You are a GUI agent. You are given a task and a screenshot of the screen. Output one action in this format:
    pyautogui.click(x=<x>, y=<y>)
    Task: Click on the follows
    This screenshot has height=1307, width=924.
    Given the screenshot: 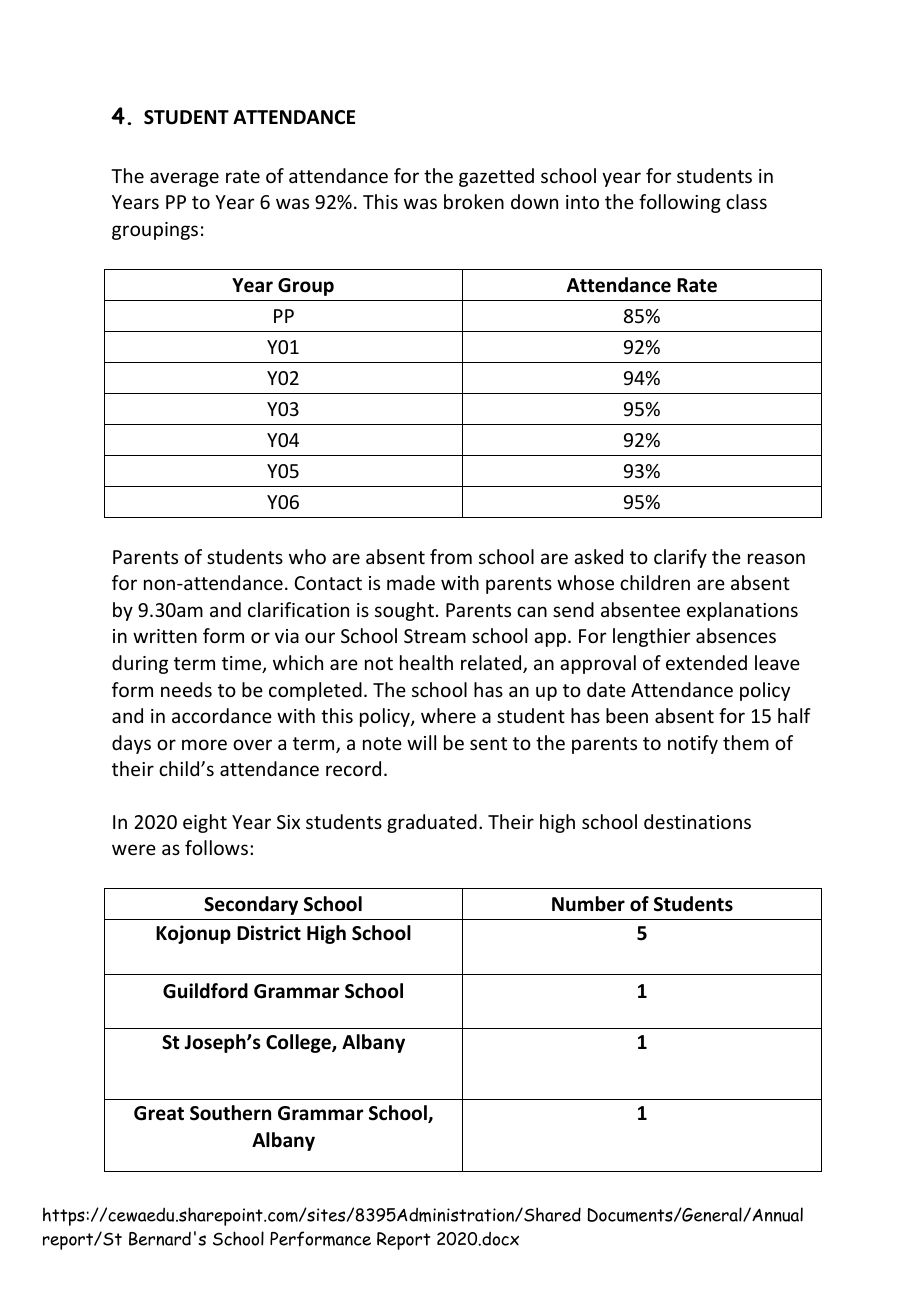 What is the action you would take?
    pyautogui.click(x=216, y=847)
